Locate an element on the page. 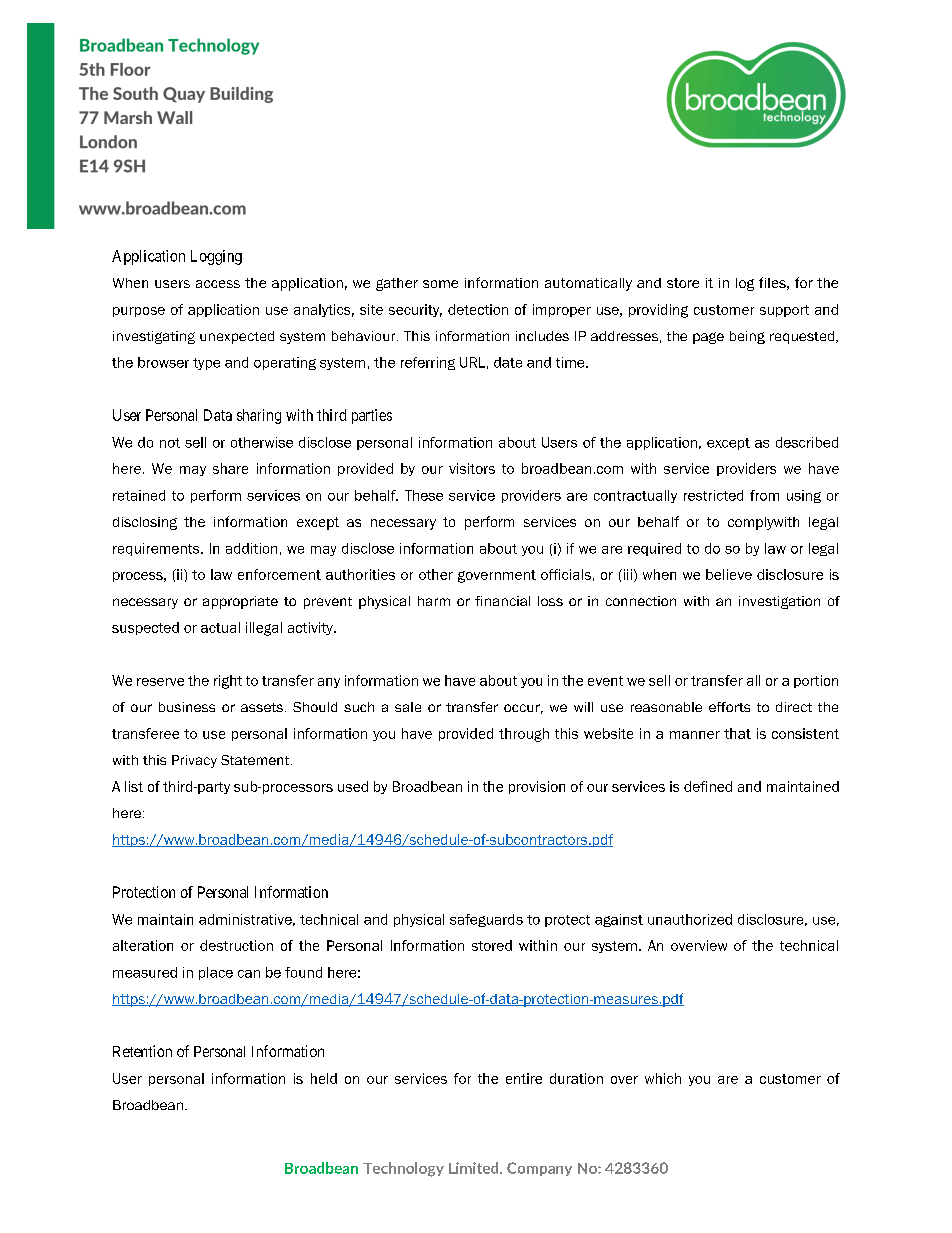 The image size is (952, 1233). Limited is located at coordinates (475, 1168).
